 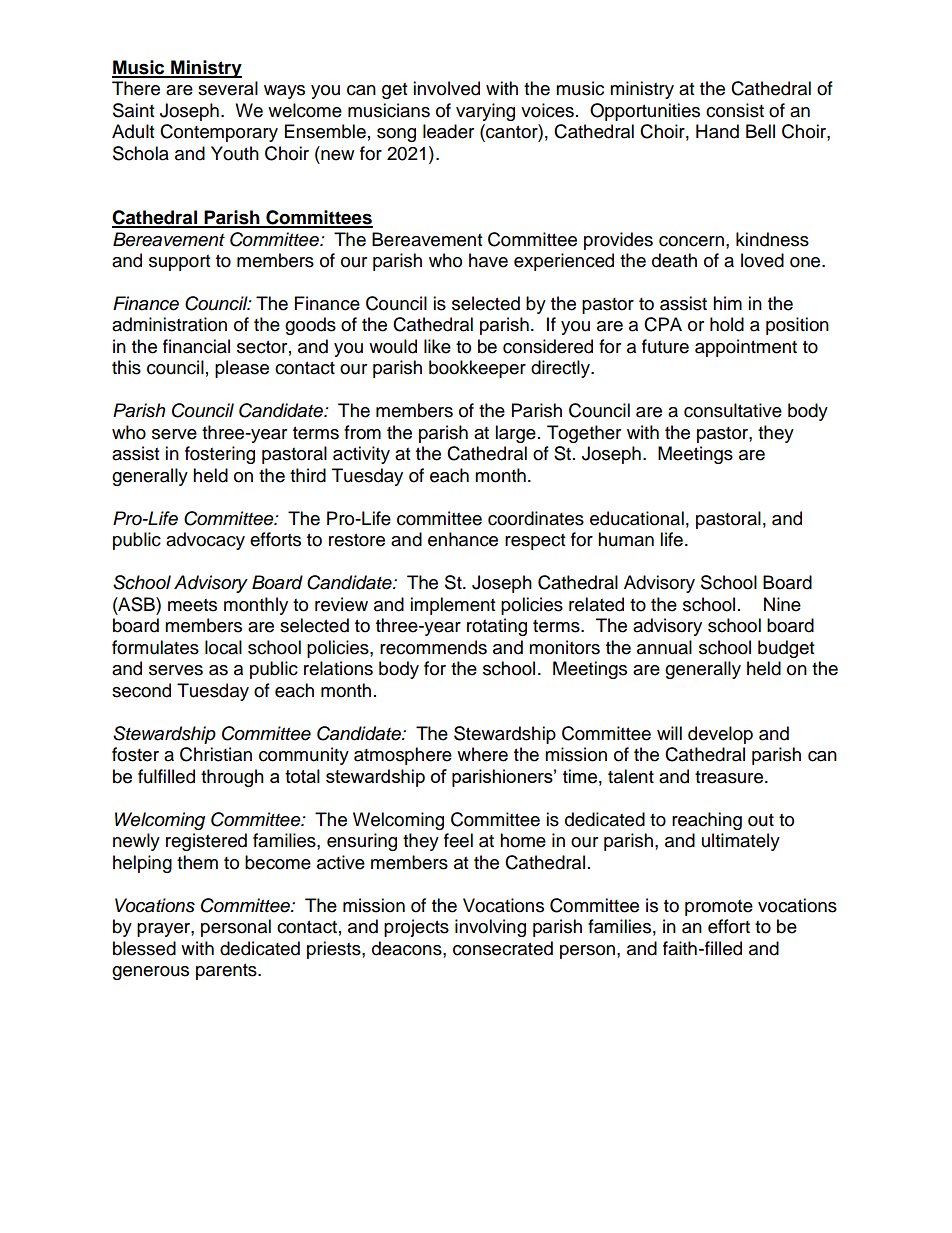 I want to click on consultative, so click(x=733, y=410).
